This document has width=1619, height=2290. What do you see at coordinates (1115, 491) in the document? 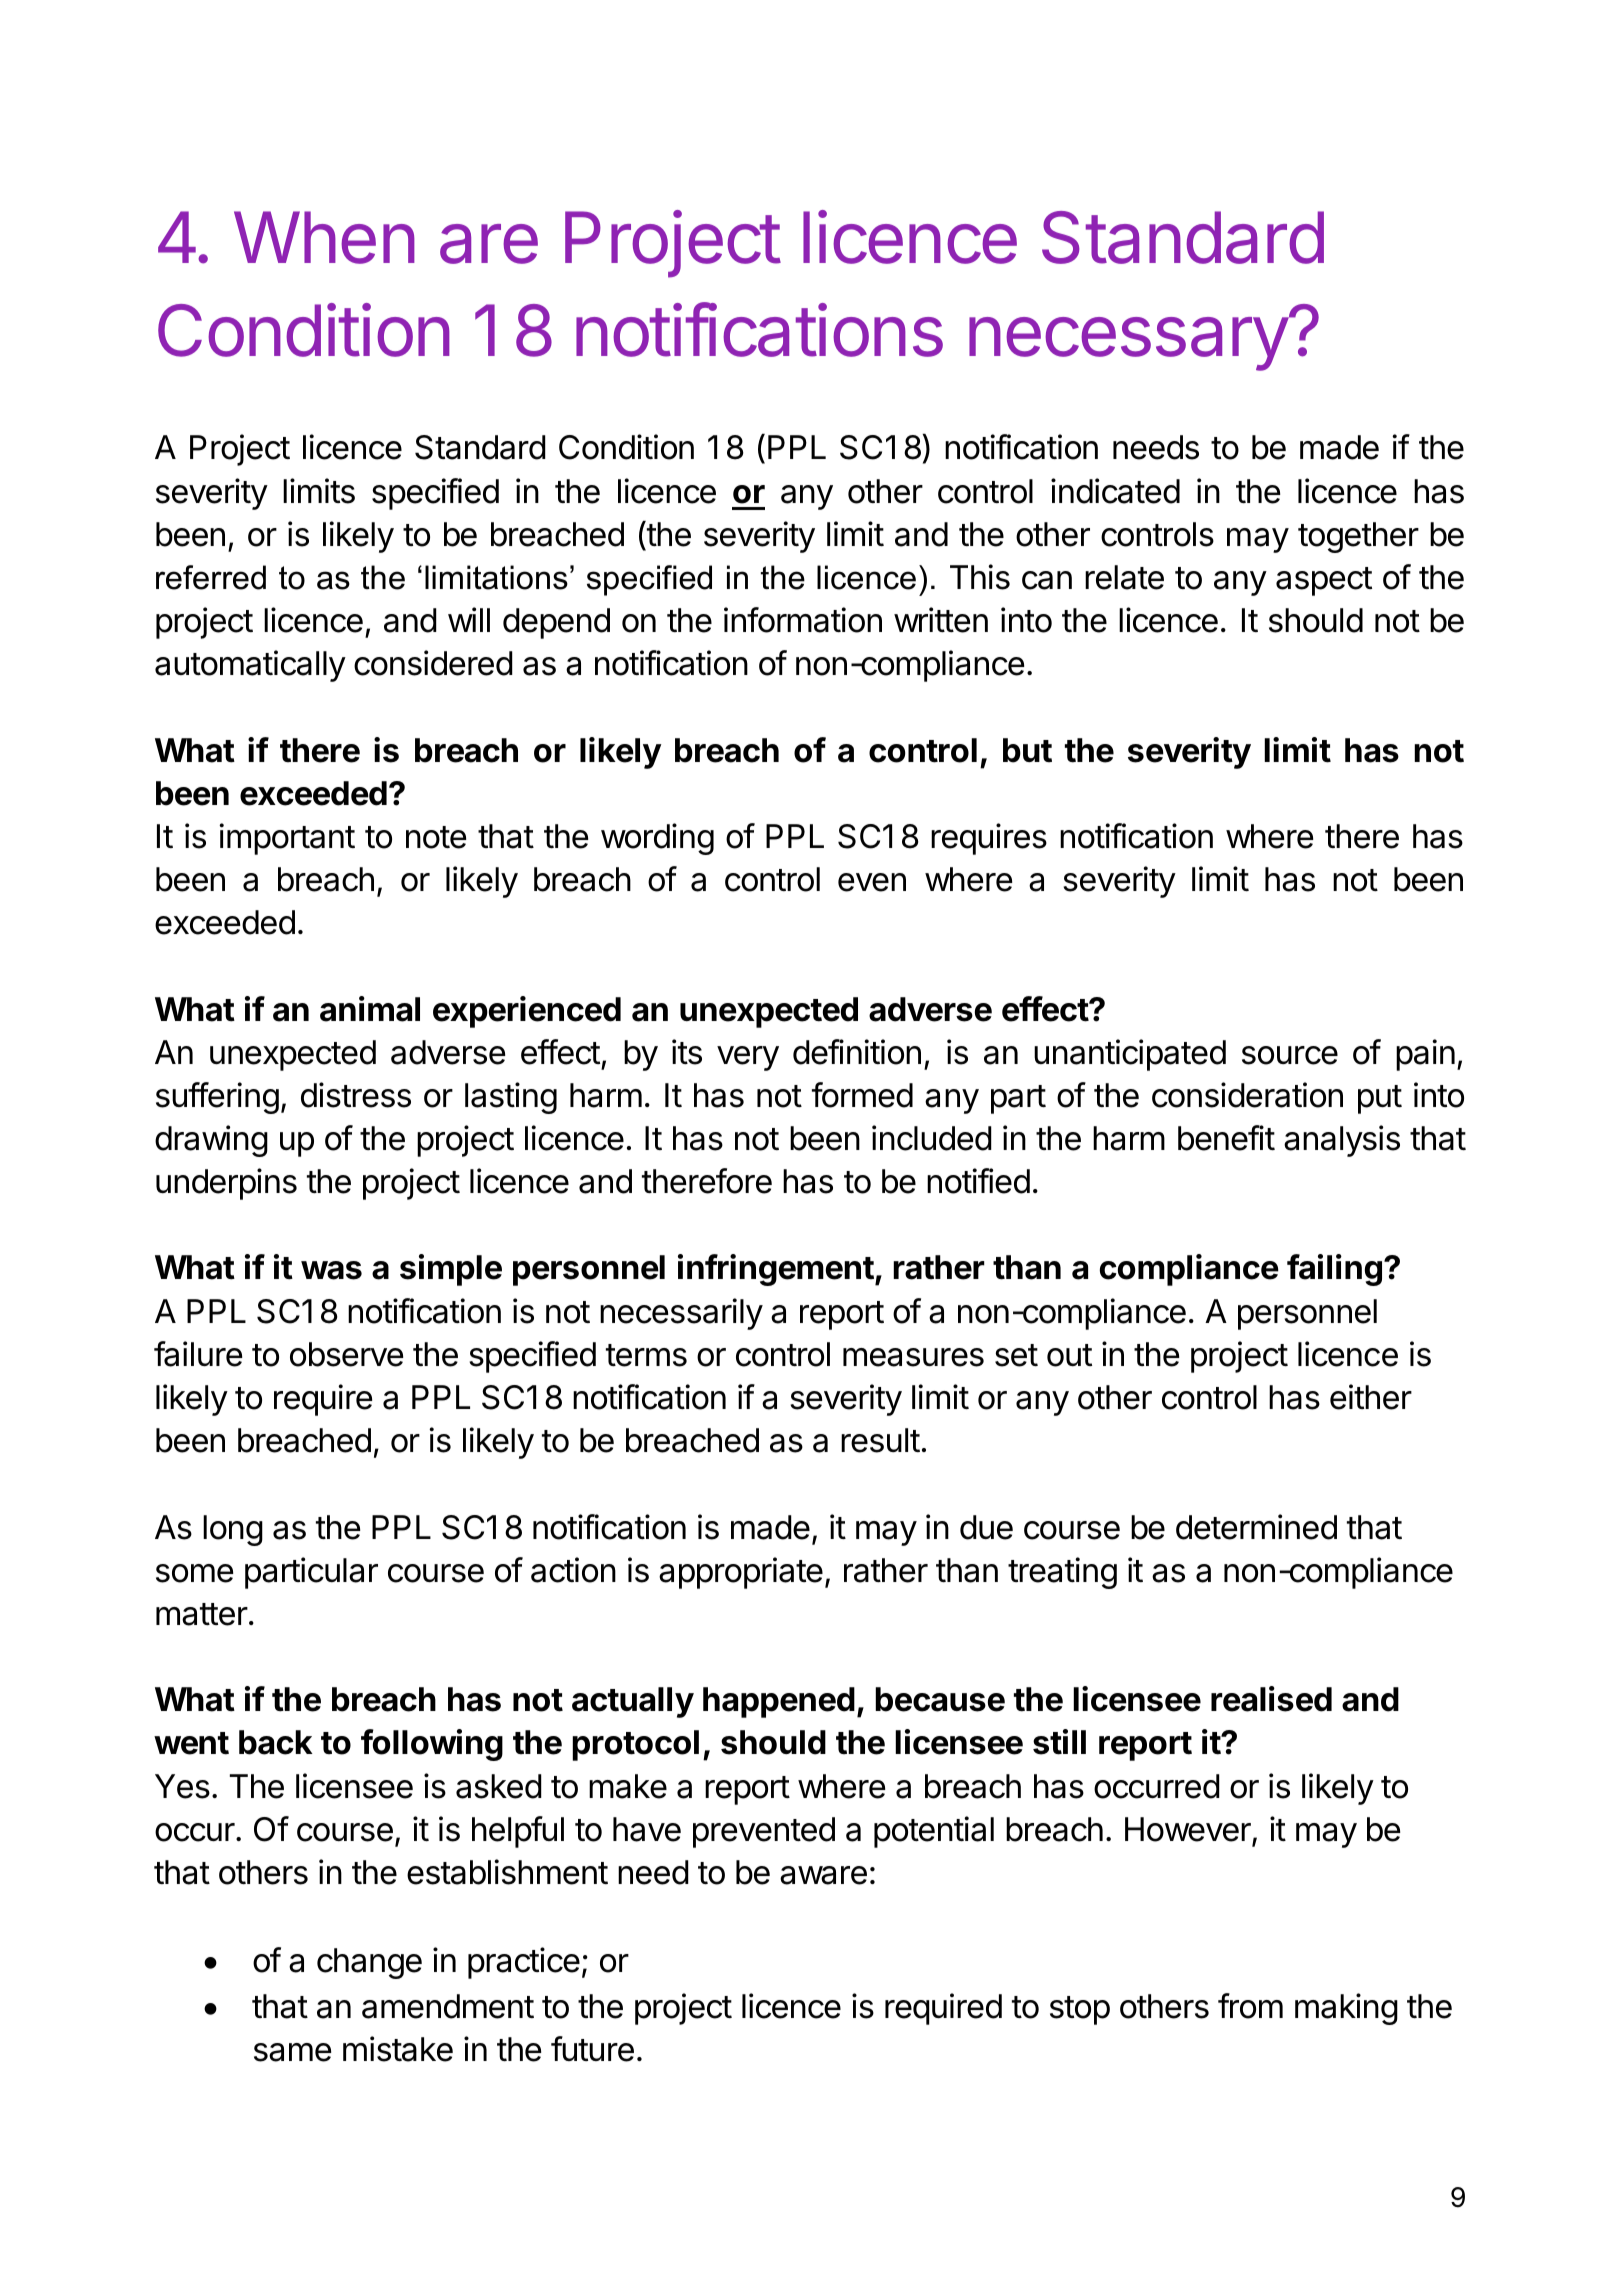
I see `indicated` at bounding box center [1115, 491].
